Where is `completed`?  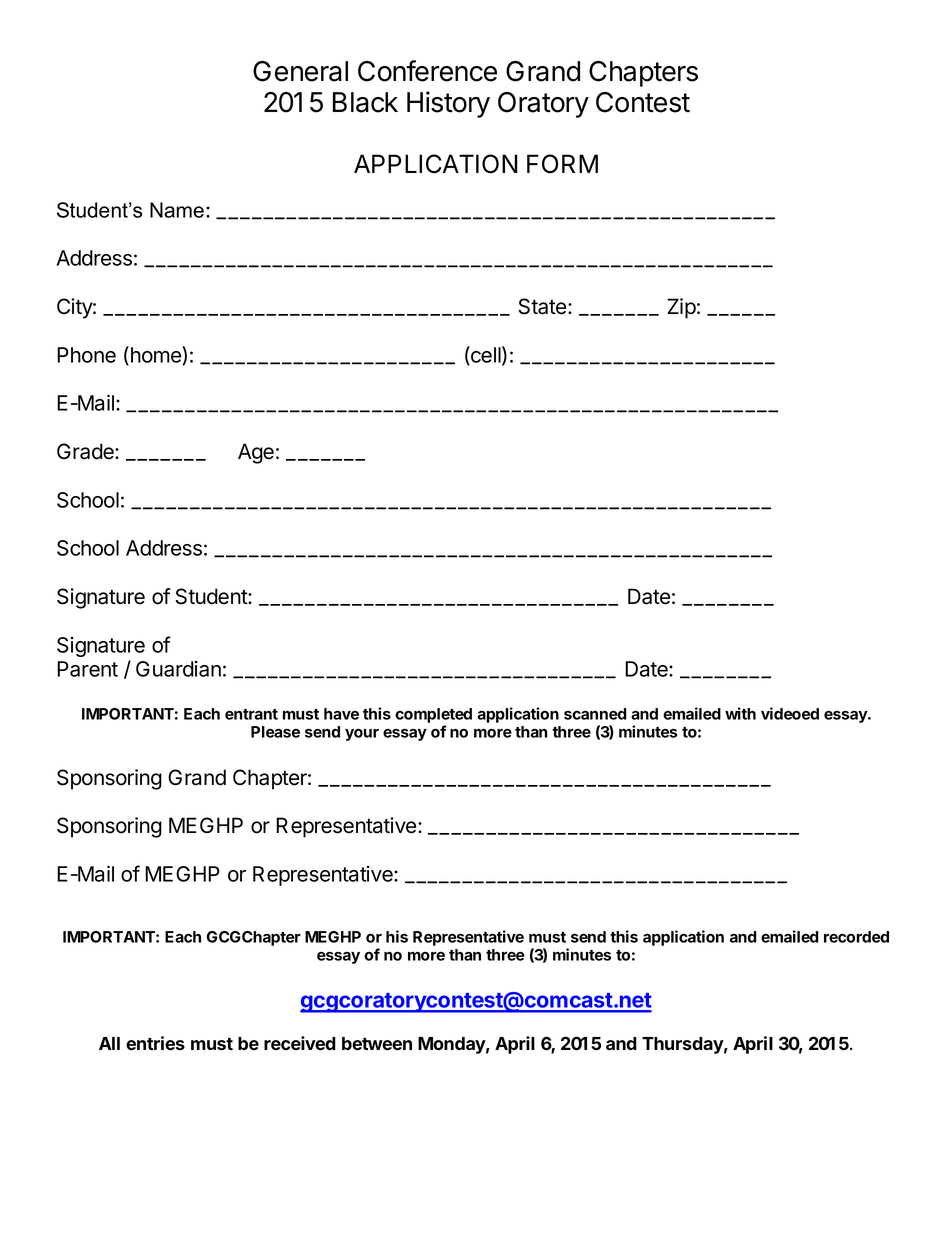
completed is located at coordinates (433, 717).
